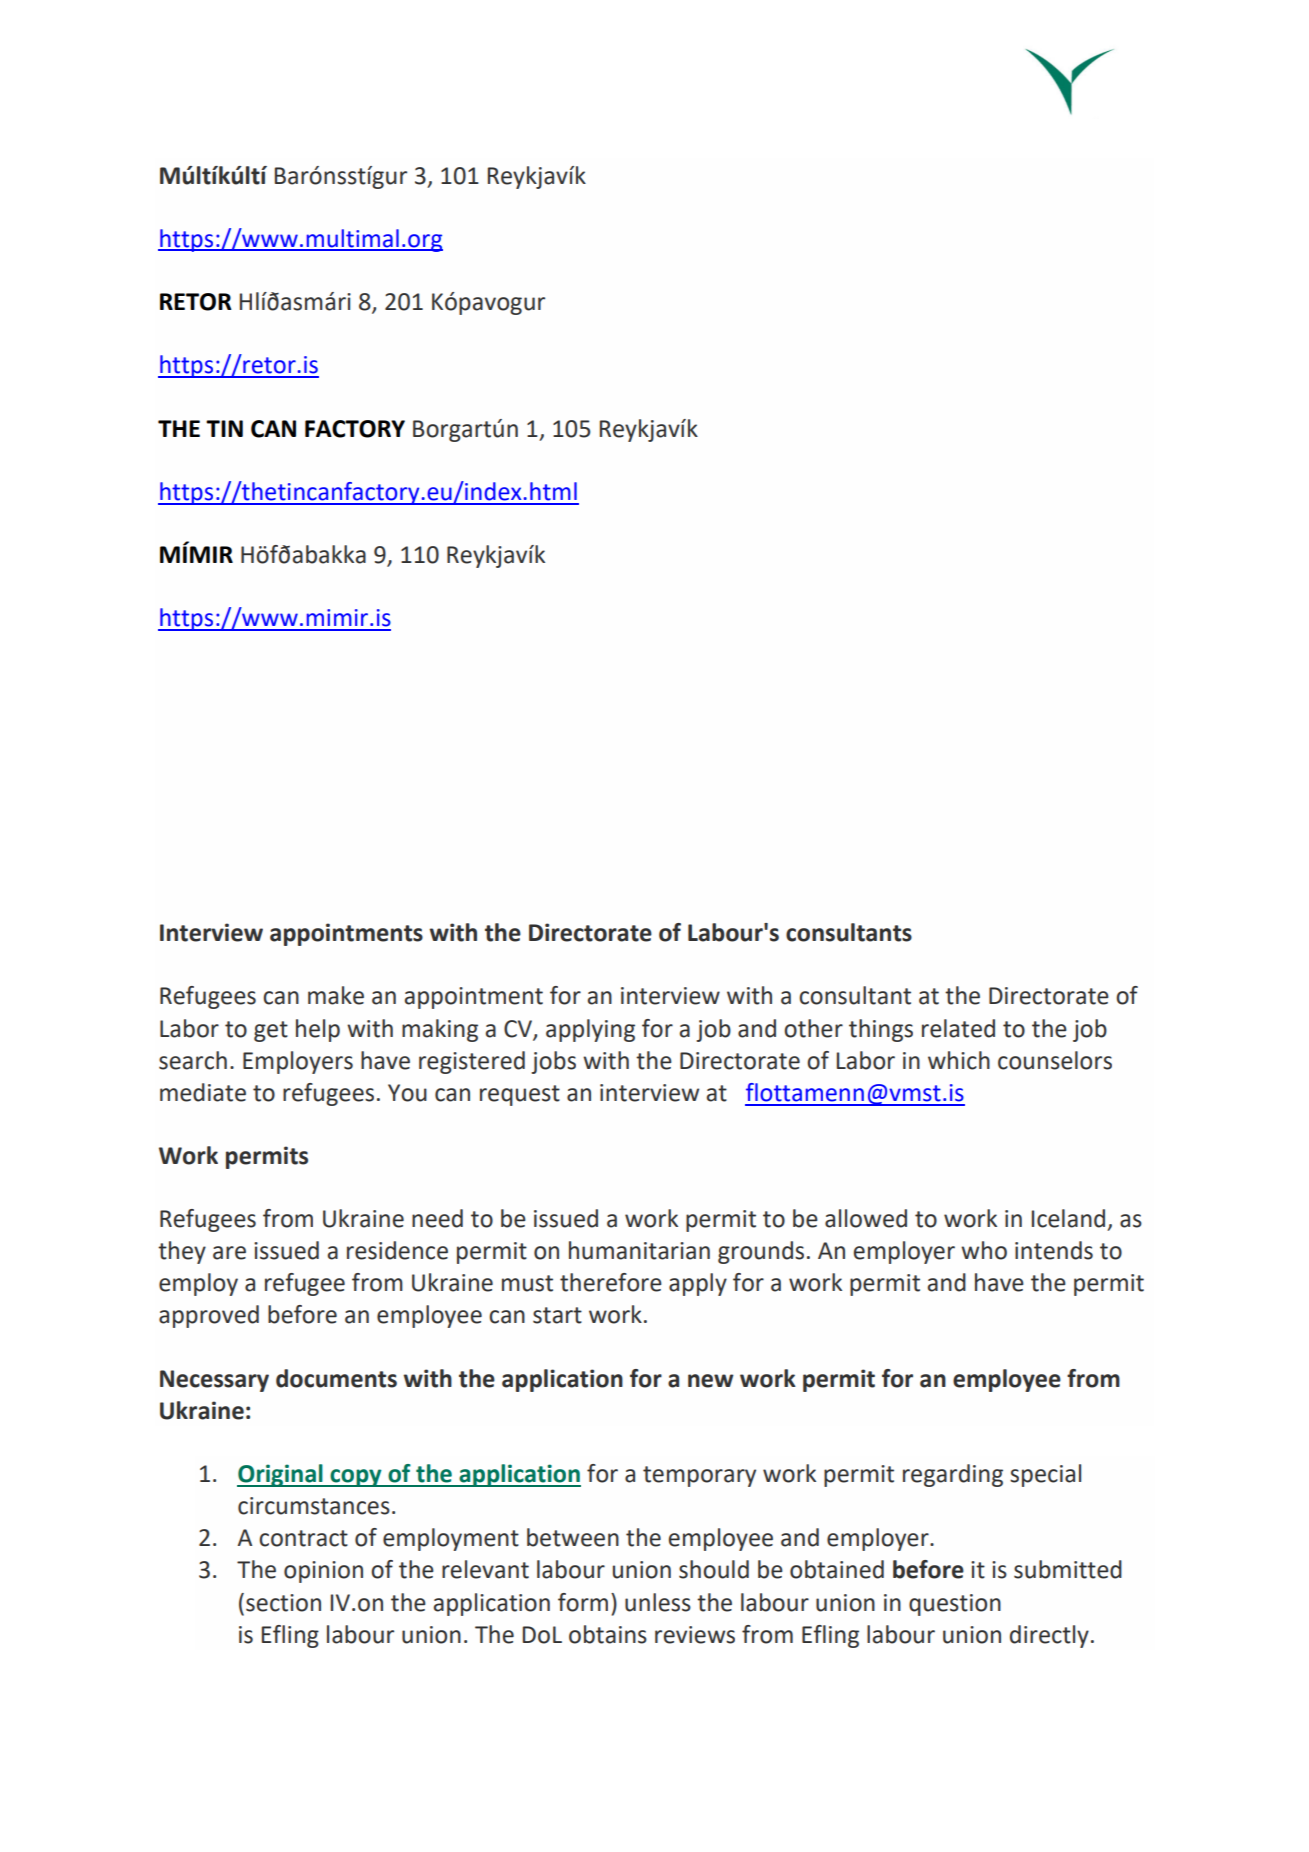  I want to click on who, so click(984, 1250).
